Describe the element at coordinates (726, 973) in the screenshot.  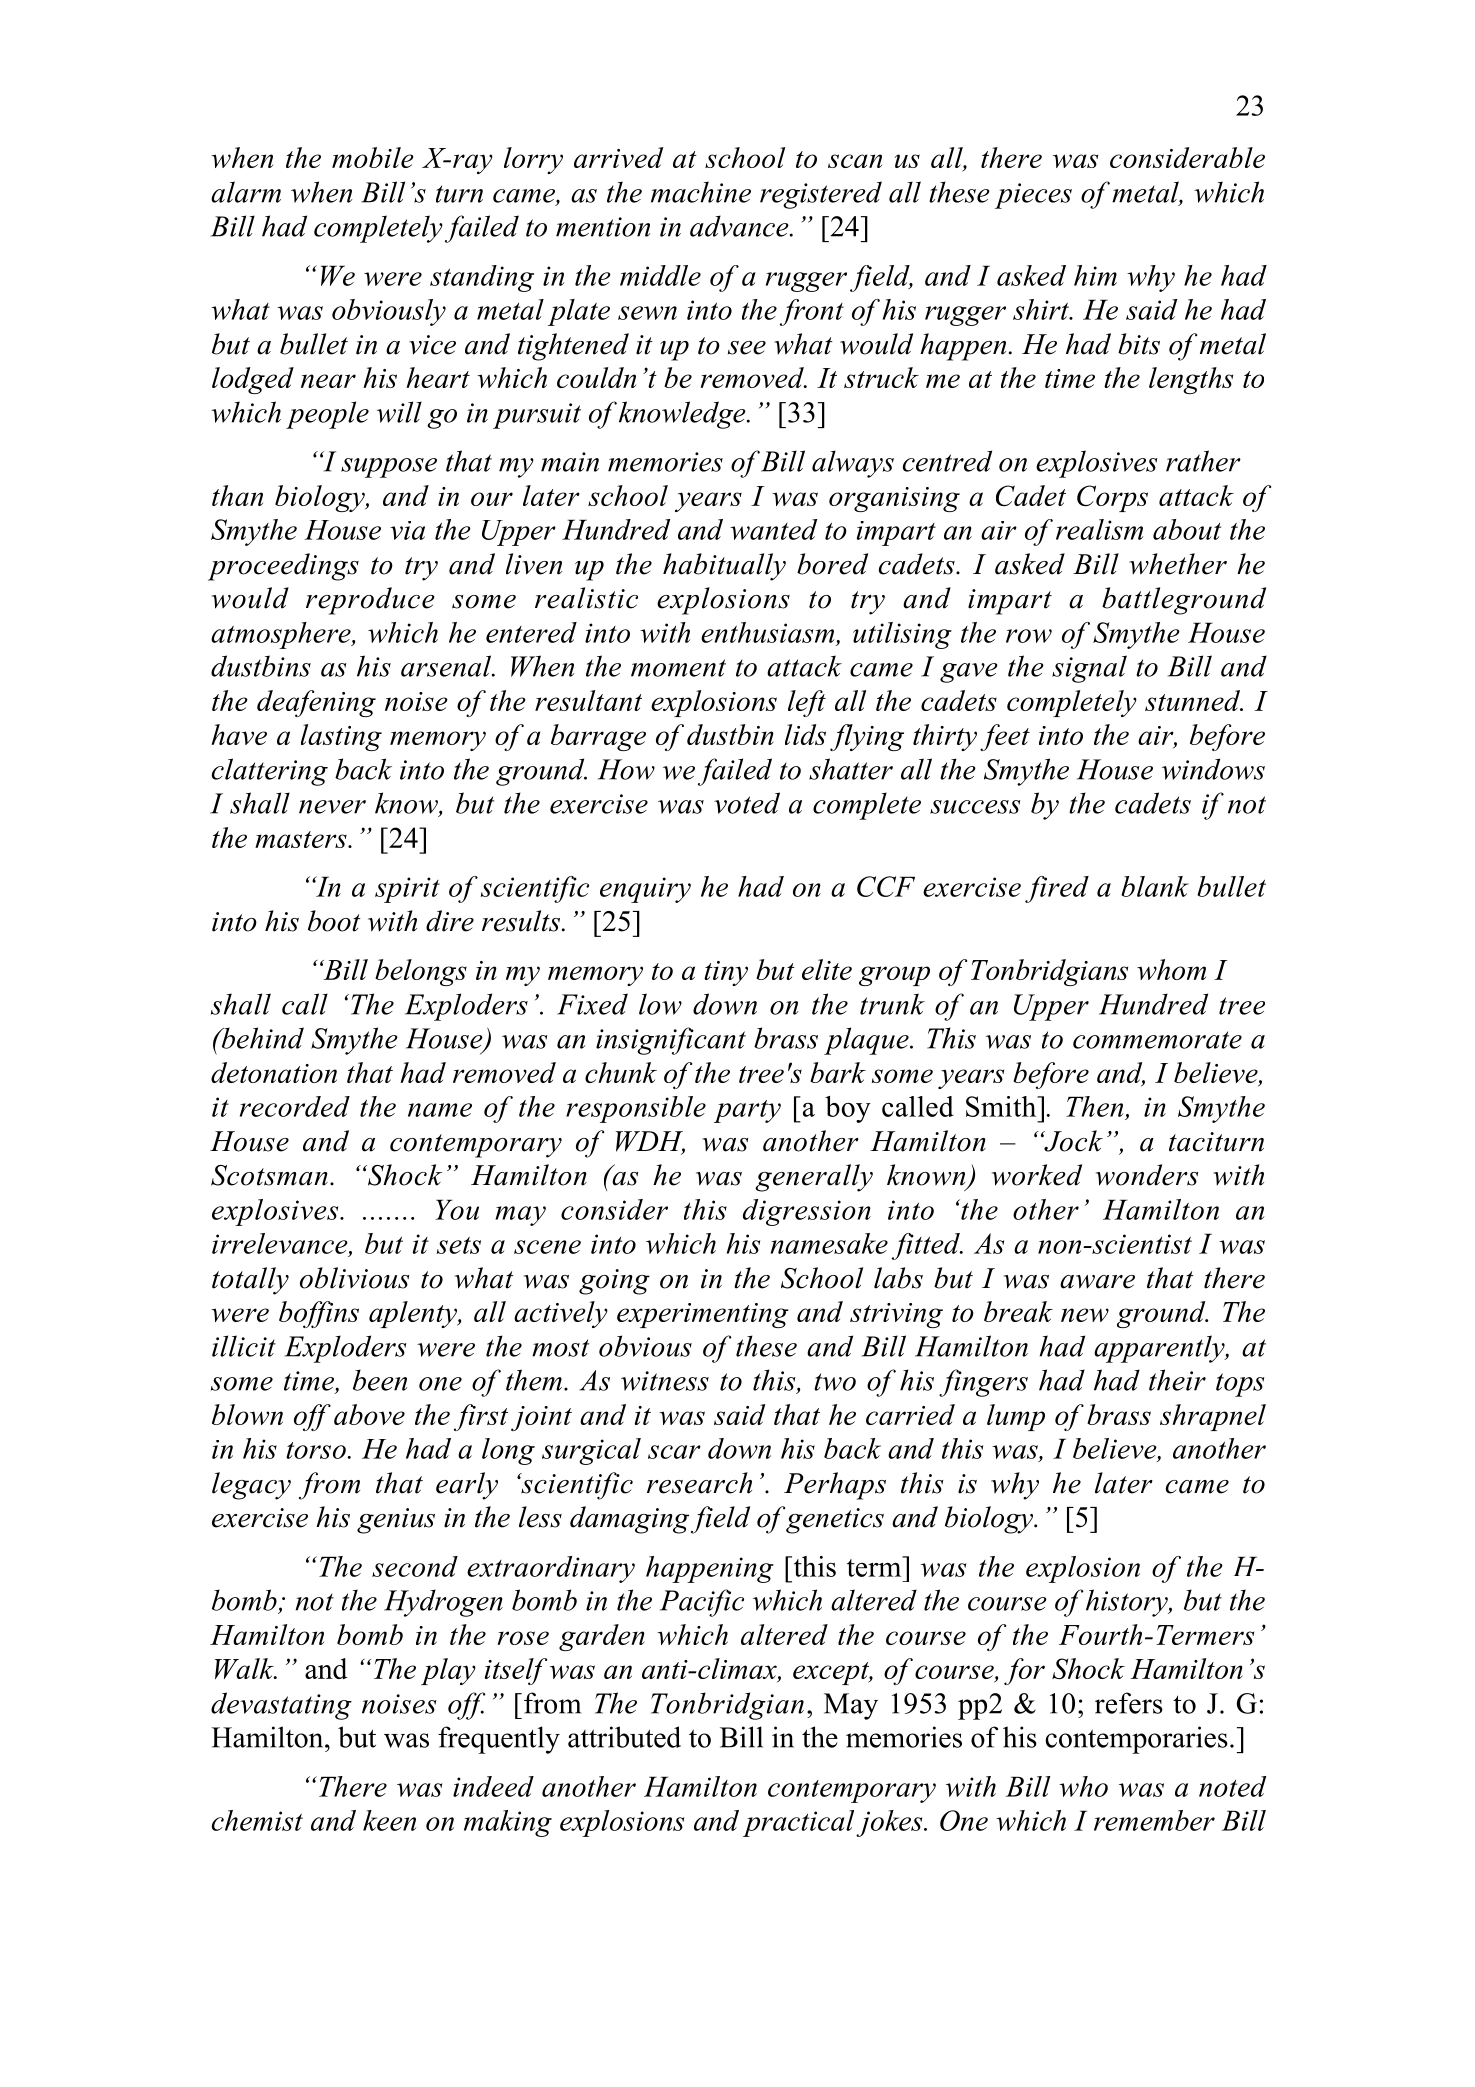
I see `tiny` at that location.
